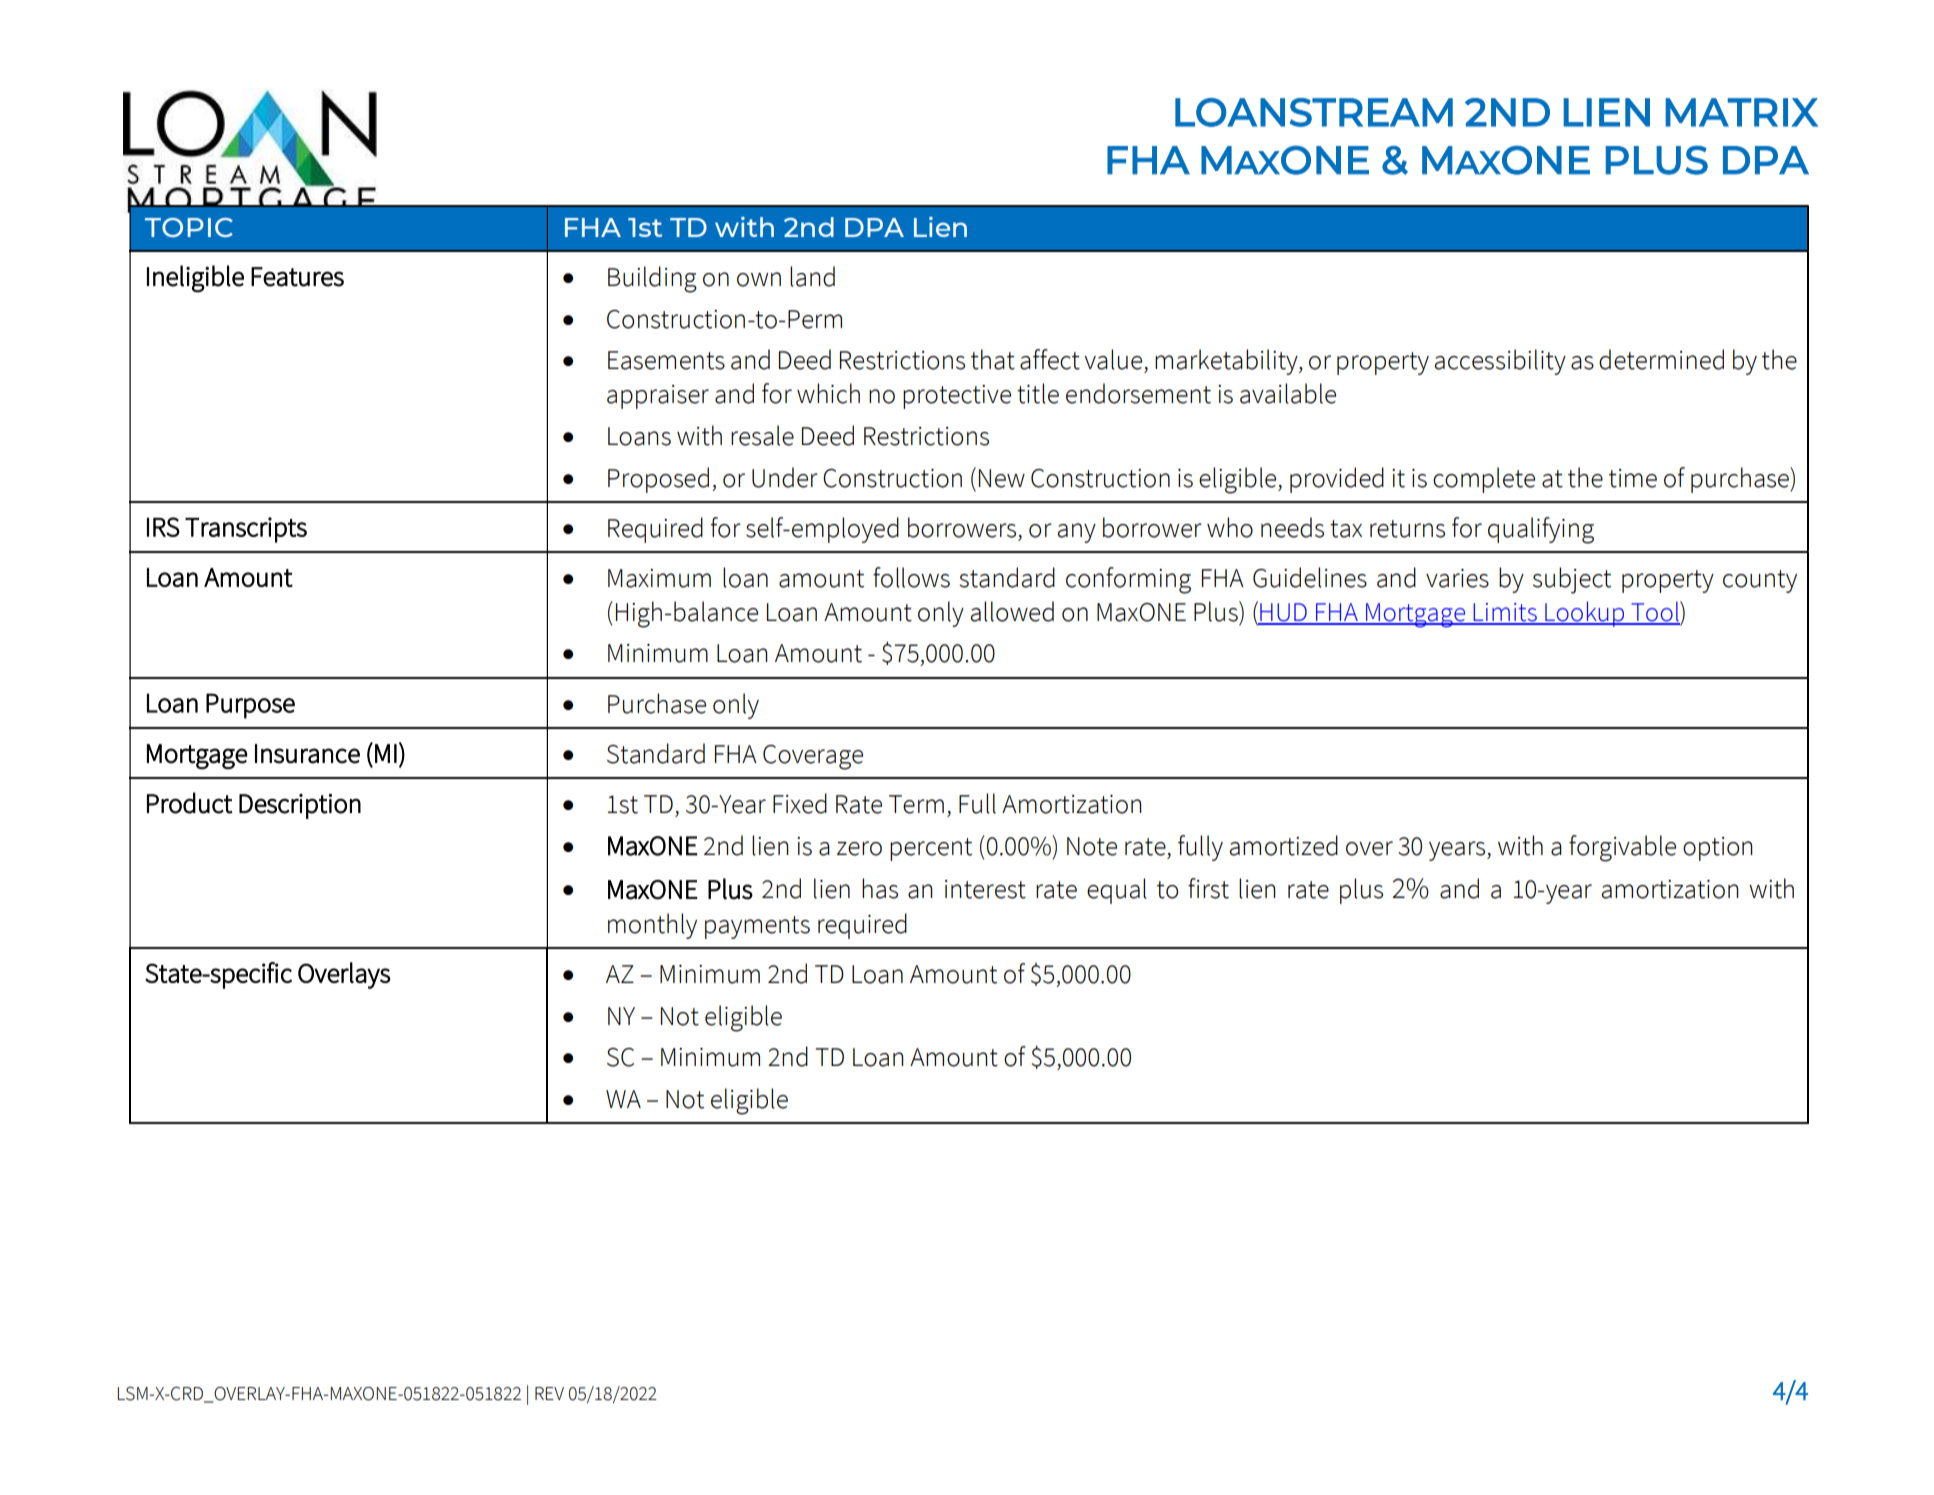  Describe the element at coordinates (757, 927) in the document. I see `payments` at that location.
